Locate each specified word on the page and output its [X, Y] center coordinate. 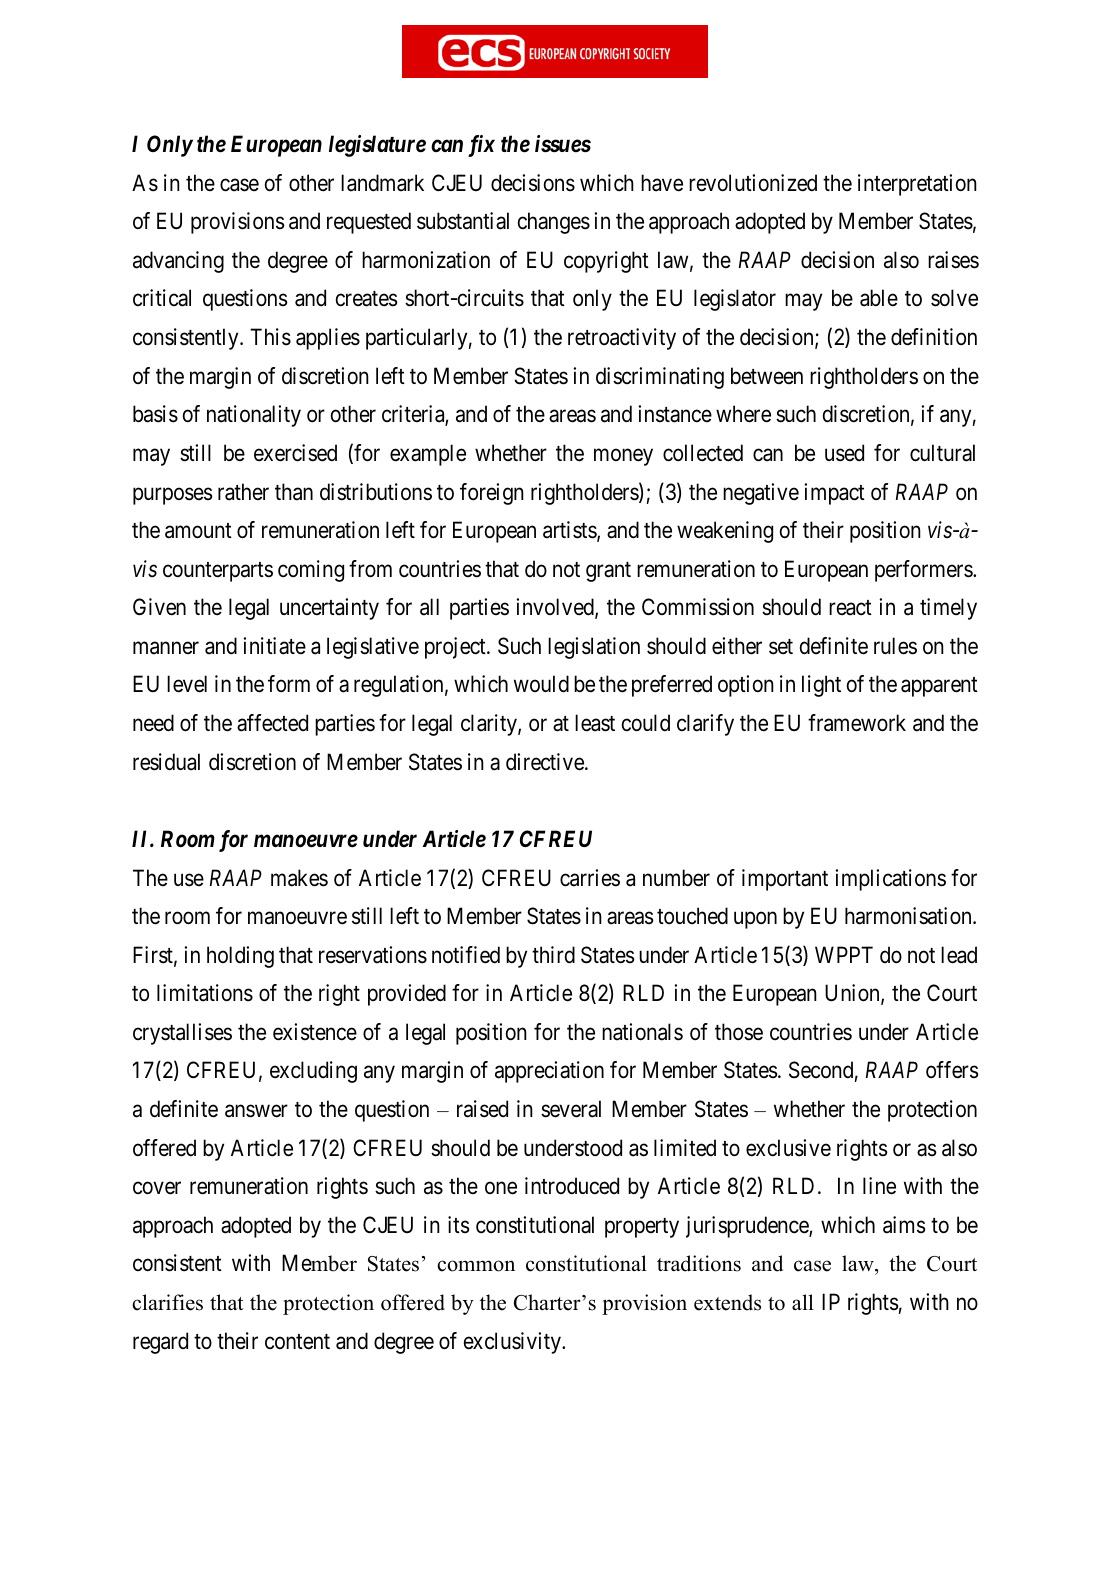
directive [546, 762]
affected [272, 723]
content [297, 1342]
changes [554, 223]
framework [857, 723]
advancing [178, 262]
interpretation [917, 185]
